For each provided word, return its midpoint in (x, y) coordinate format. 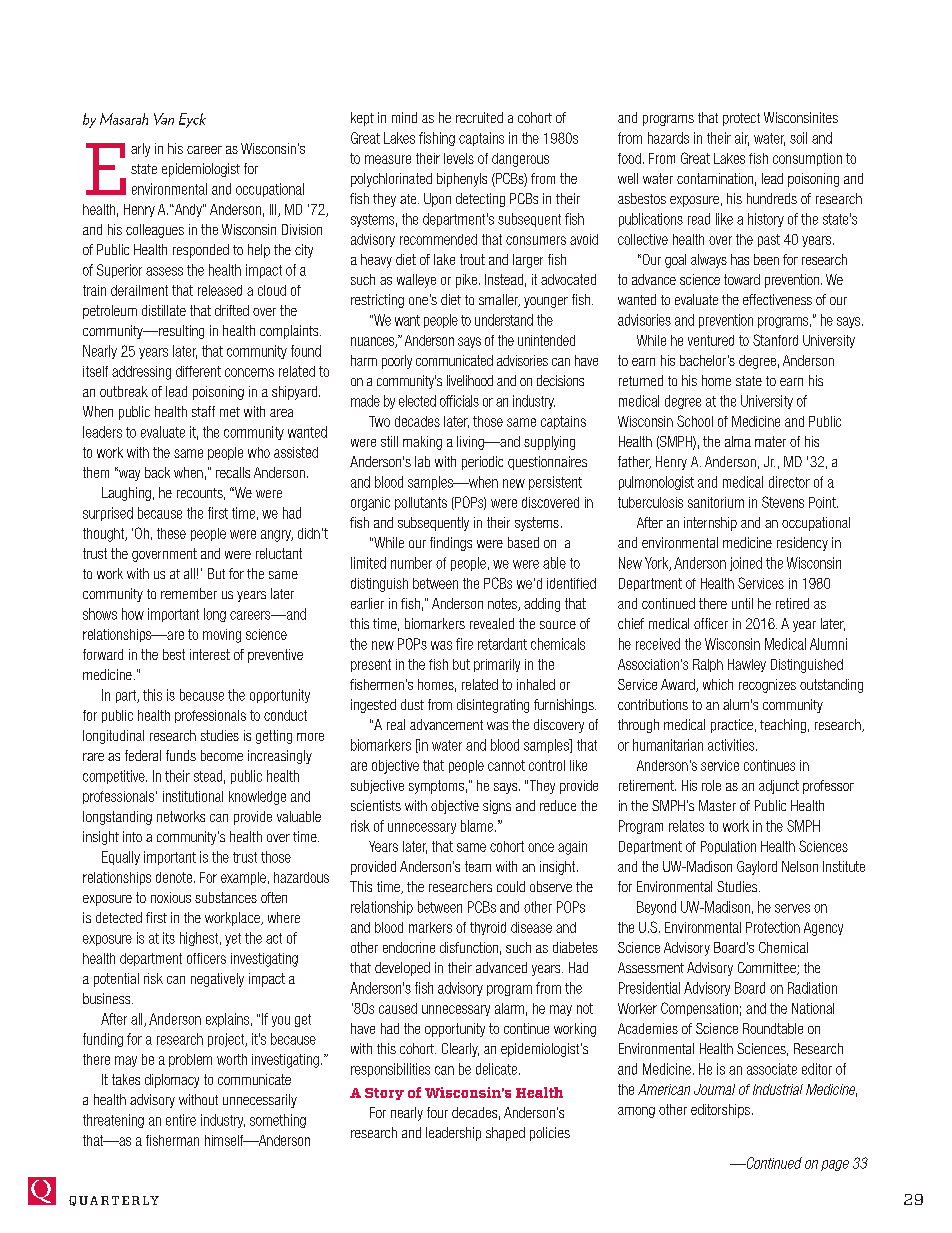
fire (464, 644)
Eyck (192, 120)
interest (210, 654)
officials (459, 401)
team (478, 866)
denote (174, 877)
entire (181, 1120)
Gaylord (757, 868)
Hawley (747, 665)
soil (798, 138)
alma (738, 441)
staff (203, 411)
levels (459, 158)
